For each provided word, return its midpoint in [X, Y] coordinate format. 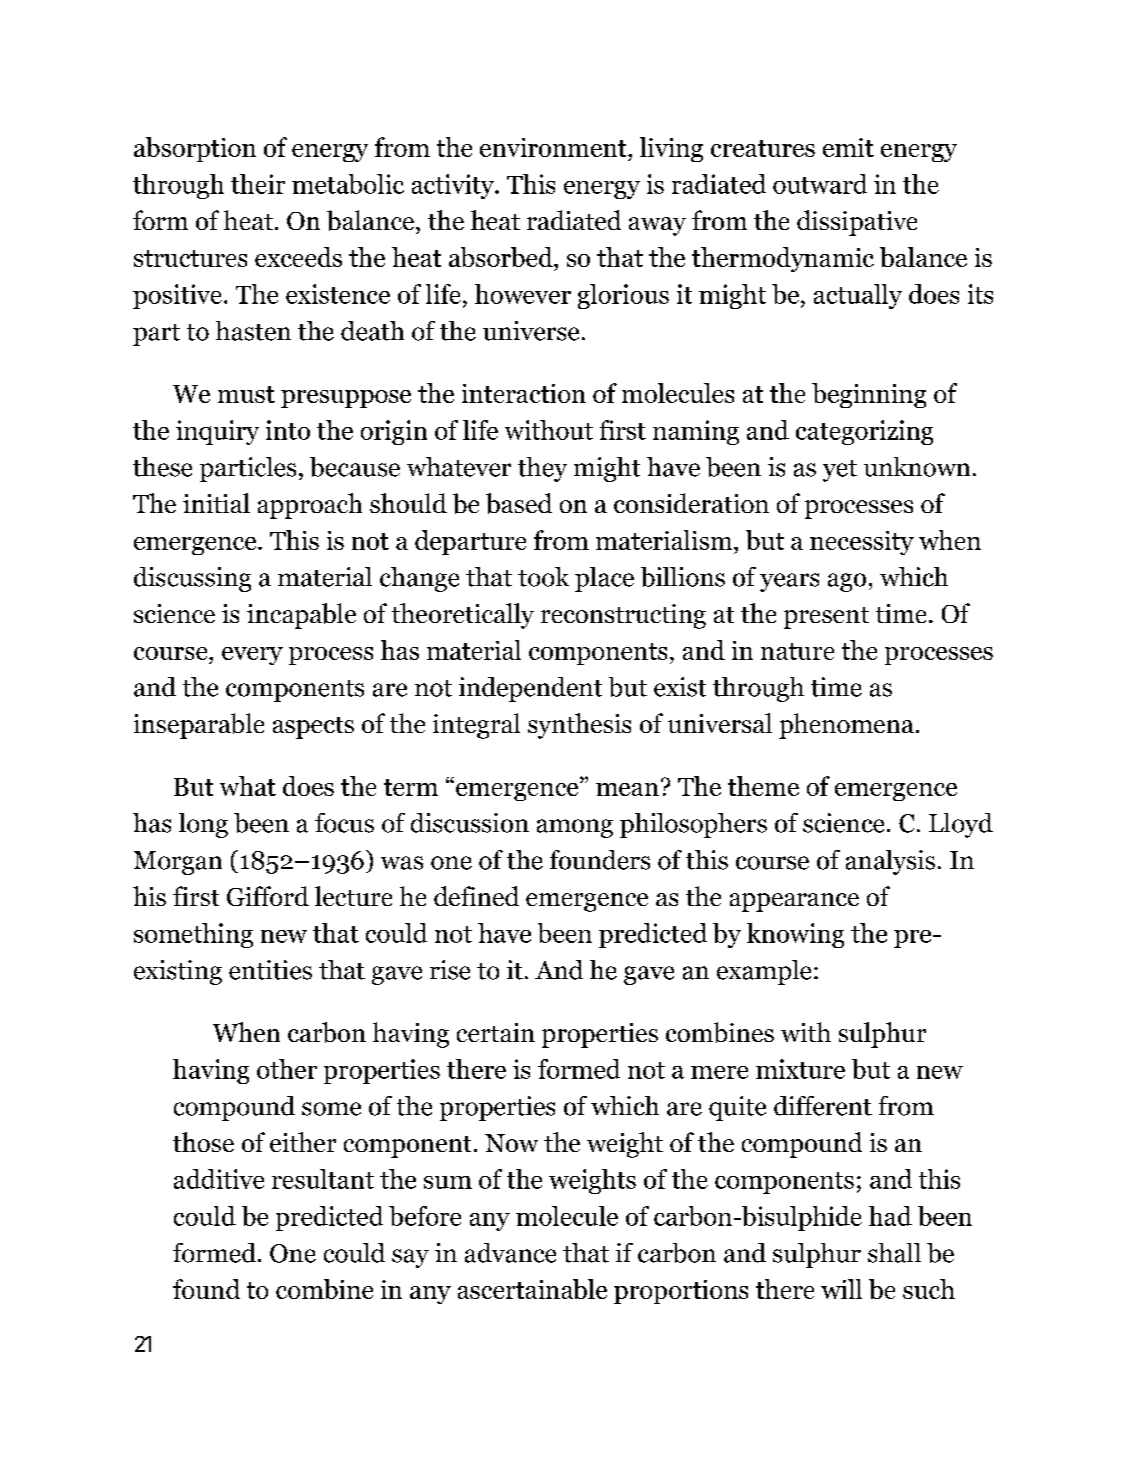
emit [848, 147]
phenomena [846, 726]
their [258, 184]
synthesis [579, 726]
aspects [313, 728]
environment [554, 147]
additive [219, 1179]
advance [510, 1253]
